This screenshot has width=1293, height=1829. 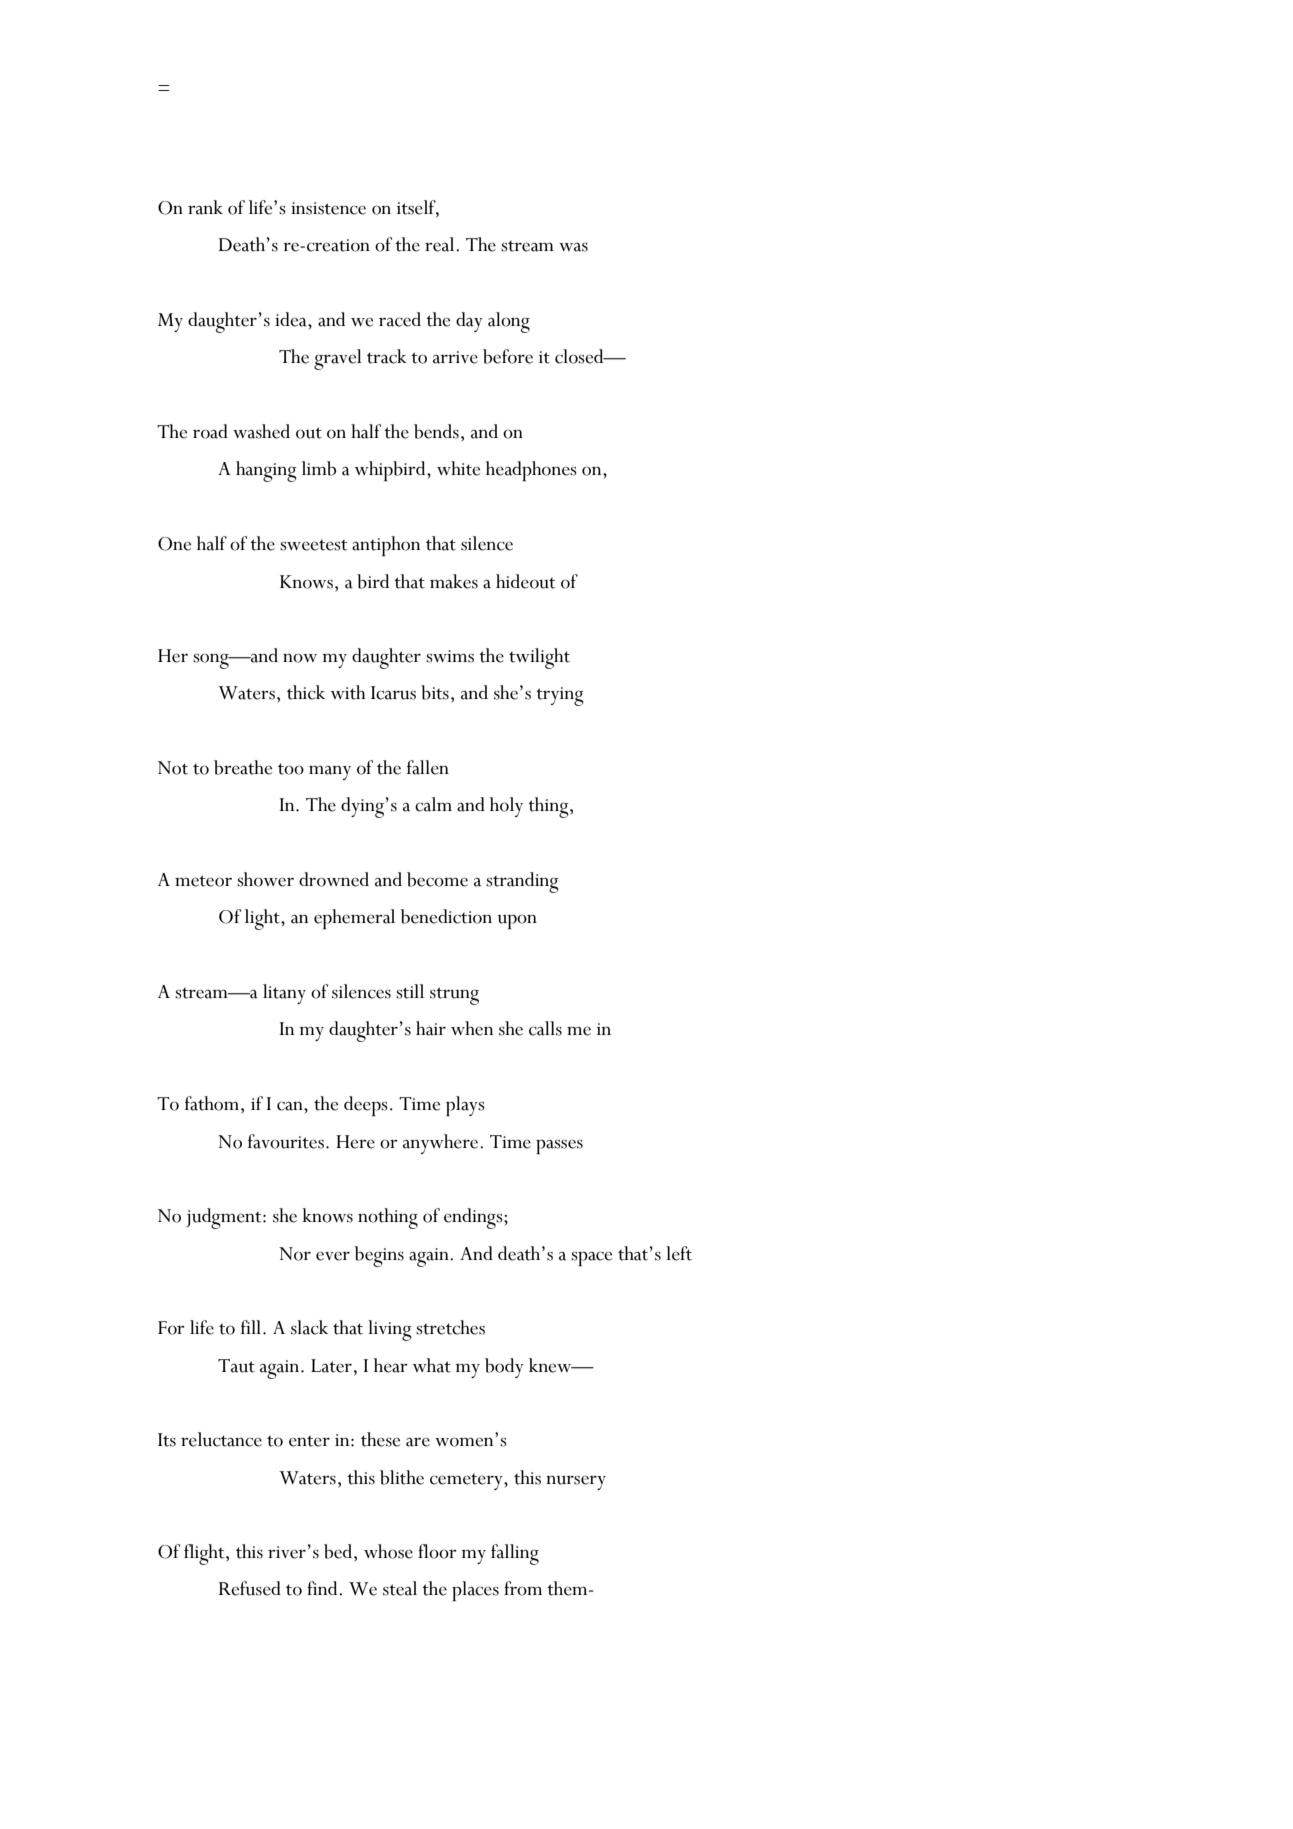 What do you see at coordinates (265, 879) in the screenshot?
I see `shower` at bounding box center [265, 879].
